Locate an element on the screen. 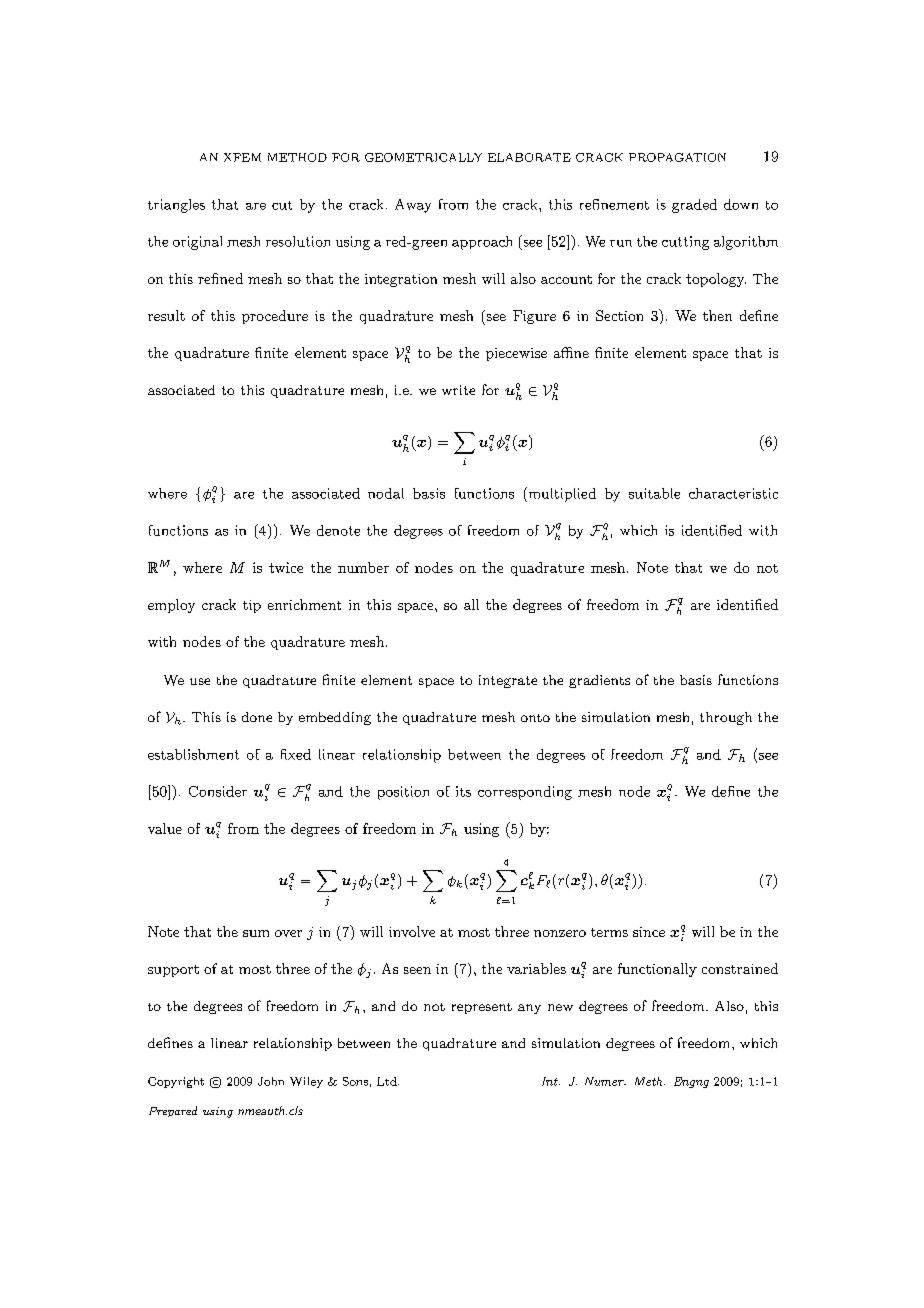  then is located at coordinates (717, 315).
